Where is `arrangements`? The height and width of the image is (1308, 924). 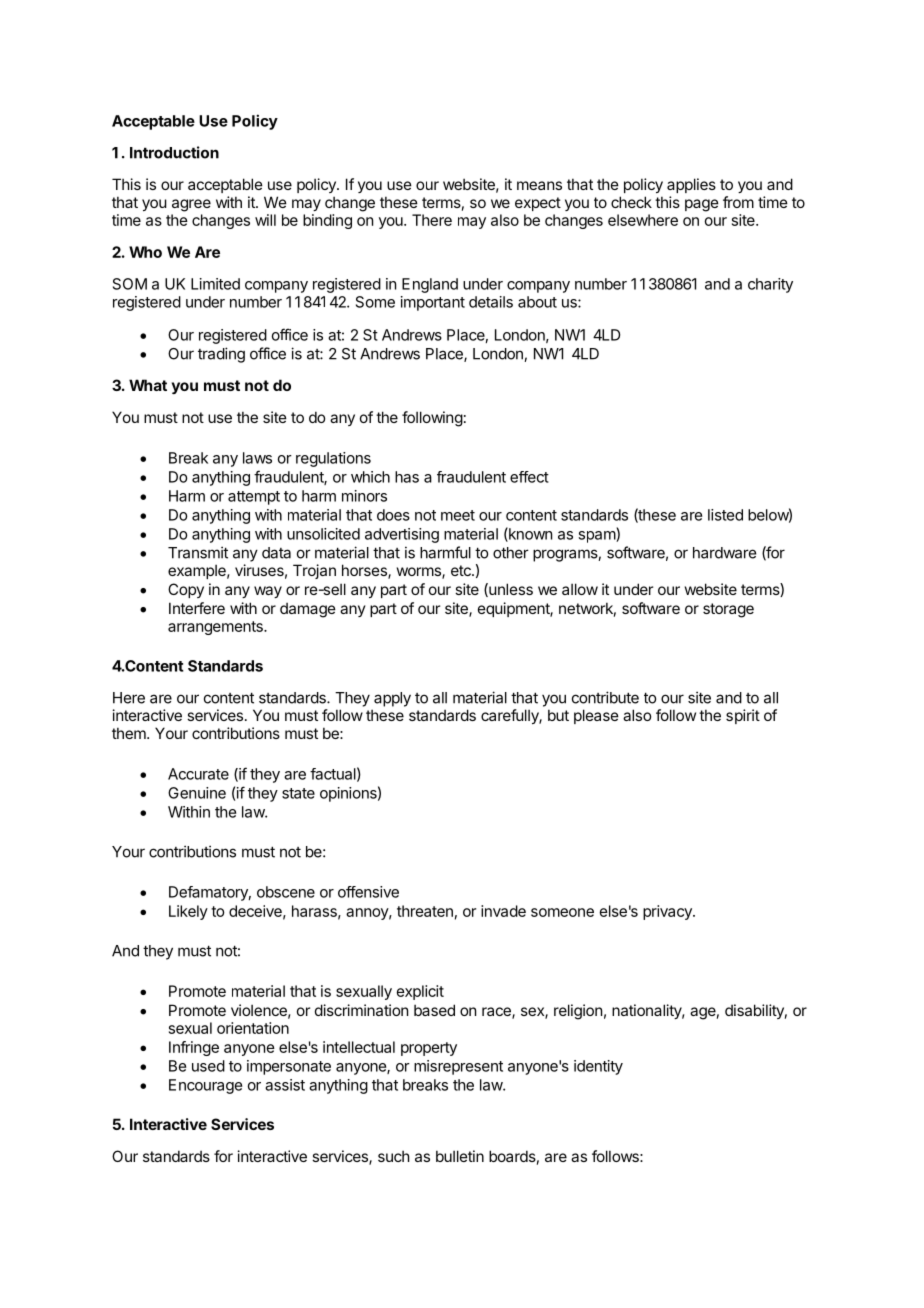 arrangements is located at coordinates (216, 628).
